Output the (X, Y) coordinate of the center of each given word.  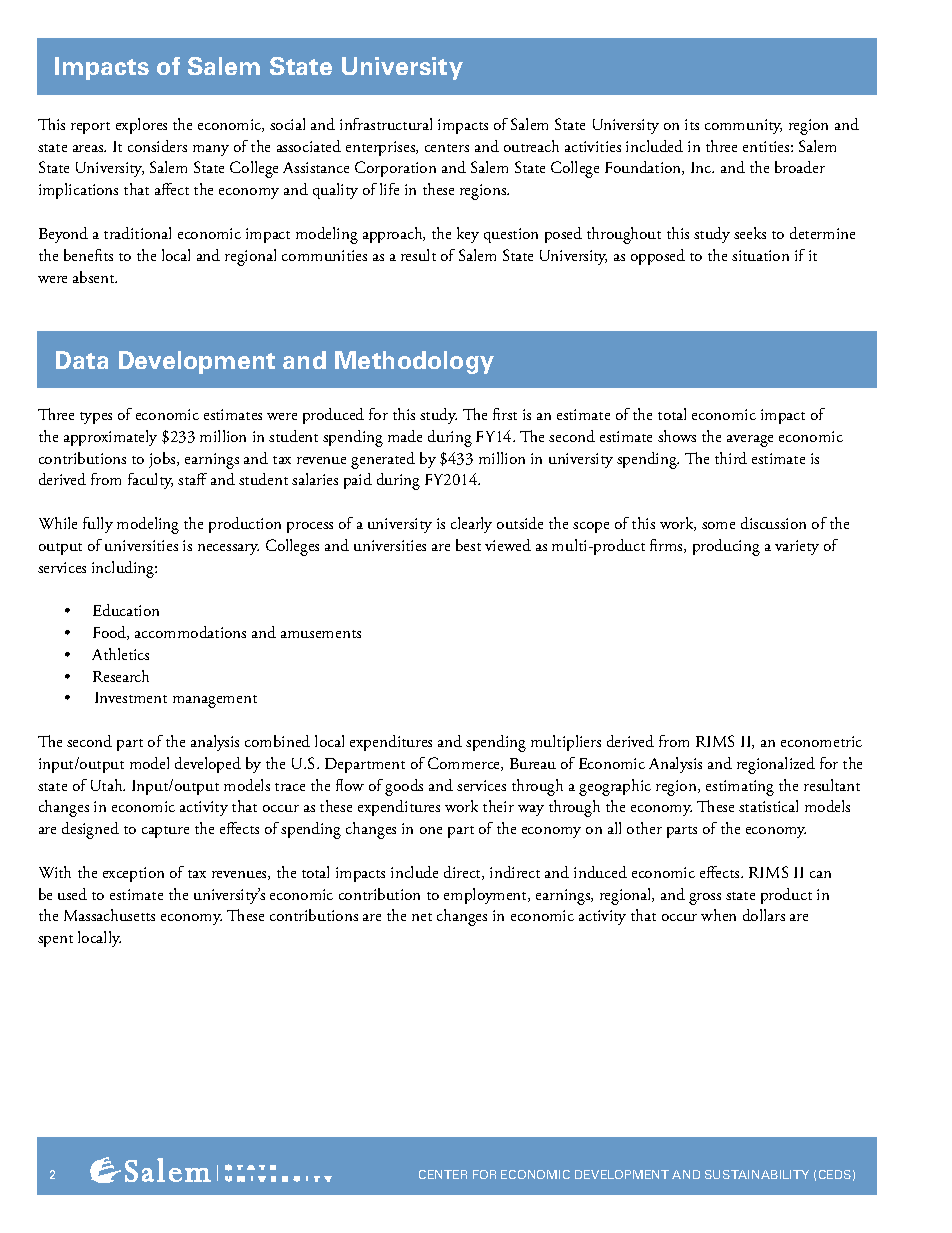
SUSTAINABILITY (757, 1174)
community (743, 126)
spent (55, 941)
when (718, 915)
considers (157, 146)
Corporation (395, 169)
